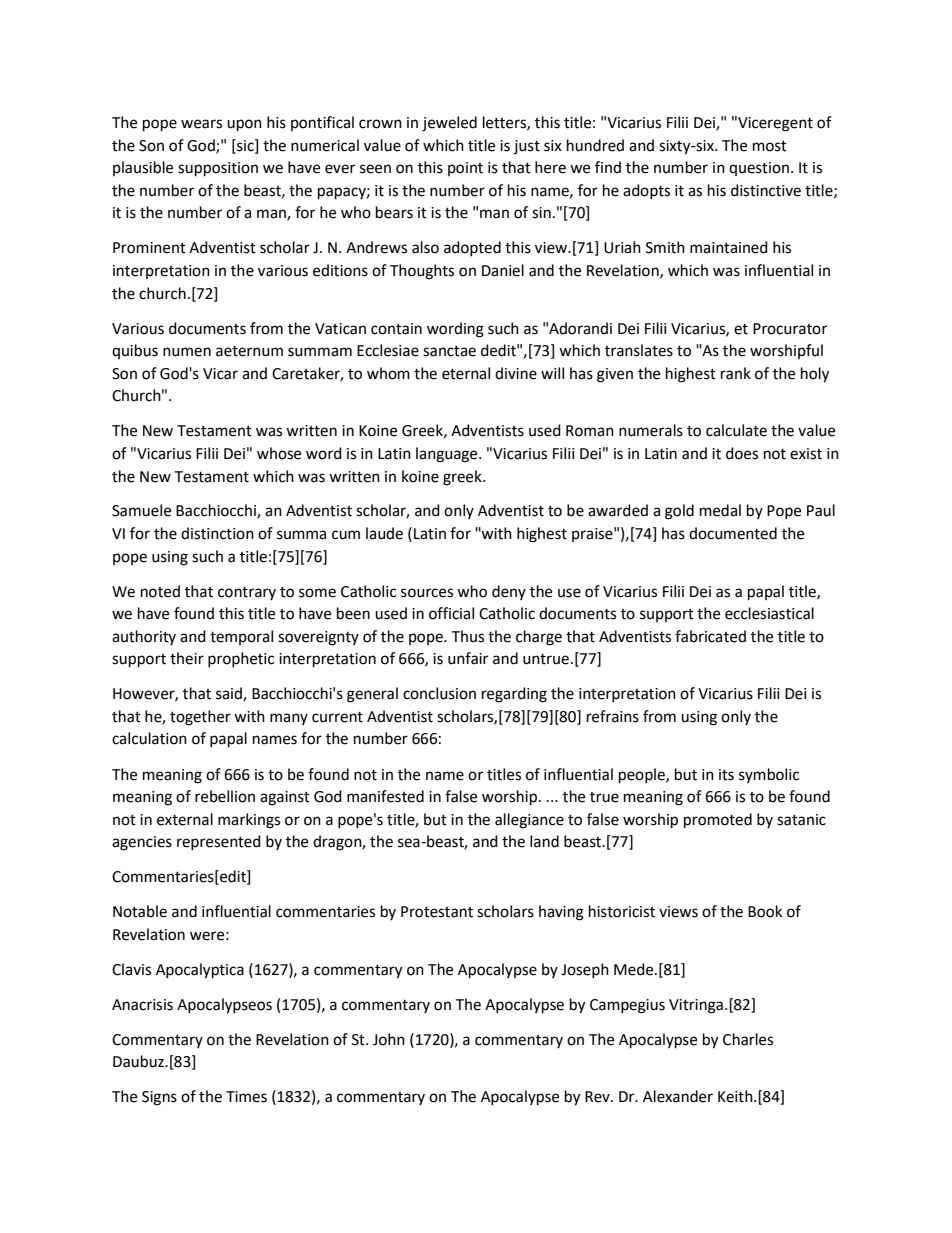 The height and width of the screenshot is (1233, 952). What do you see at coordinates (726, 775) in the screenshot?
I see `its` at bounding box center [726, 775].
